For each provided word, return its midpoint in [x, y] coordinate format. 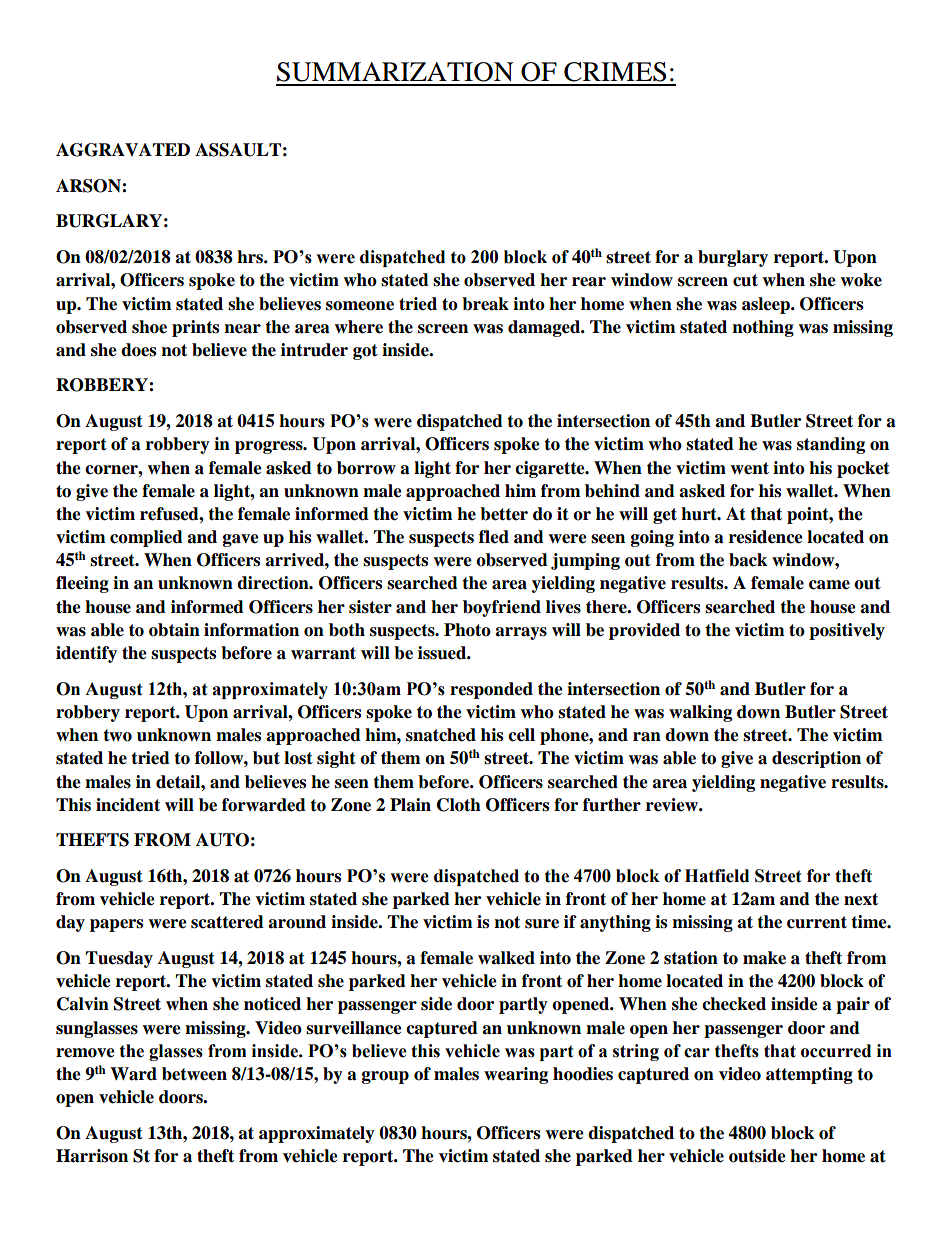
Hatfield [717, 876]
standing [831, 445]
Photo [467, 630]
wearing [516, 1075]
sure [542, 924]
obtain [174, 630]
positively [847, 631]
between [194, 1074]
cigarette [551, 469]
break [485, 304]
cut [745, 280]
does [138, 350]
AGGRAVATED [123, 150]
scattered [227, 922]
